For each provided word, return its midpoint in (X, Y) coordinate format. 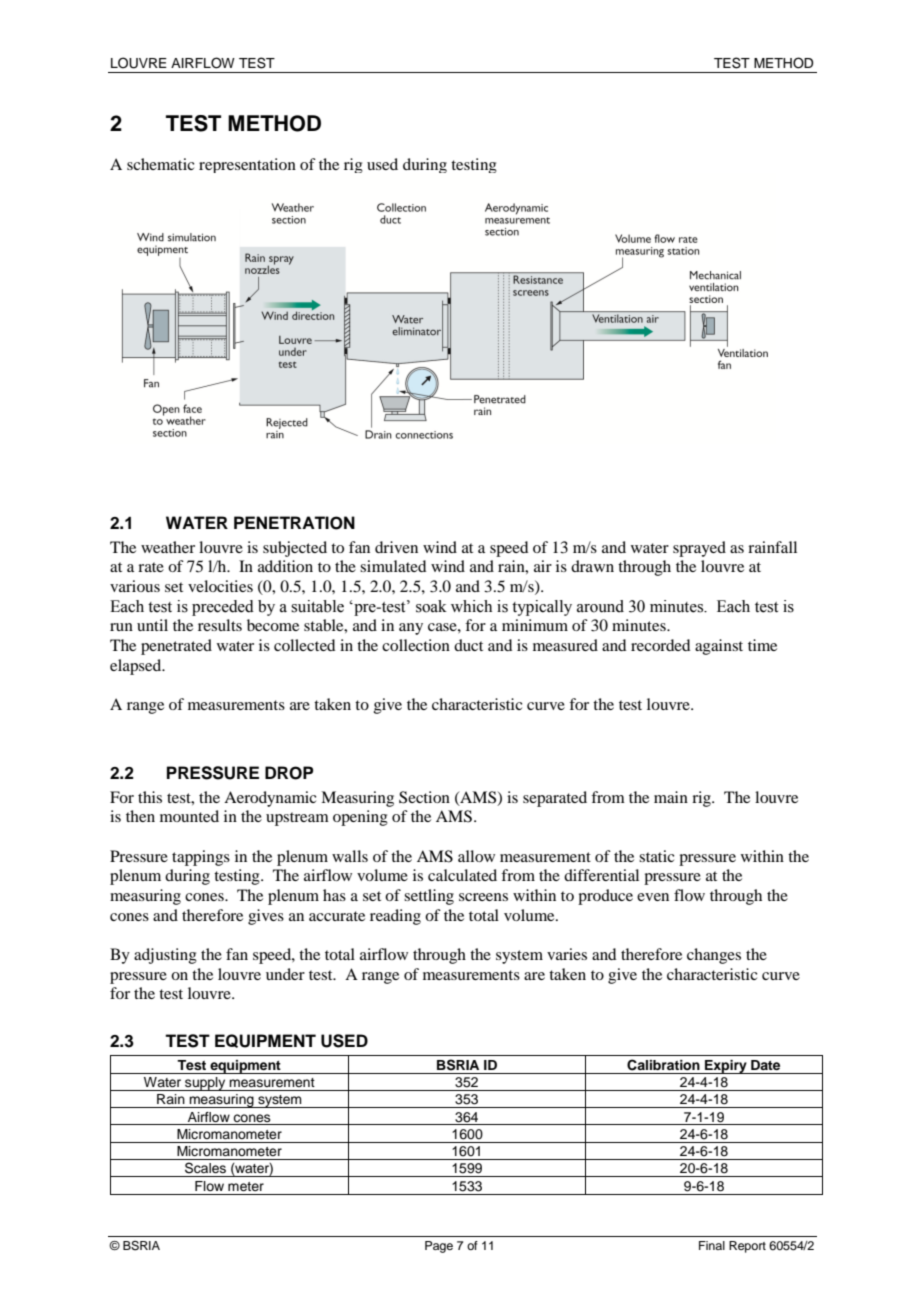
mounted (189, 816)
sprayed (699, 549)
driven (396, 547)
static (656, 856)
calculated (462, 875)
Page (439, 1247)
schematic (160, 164)
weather (168, 547)
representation (247, 165)
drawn (592, 566)
